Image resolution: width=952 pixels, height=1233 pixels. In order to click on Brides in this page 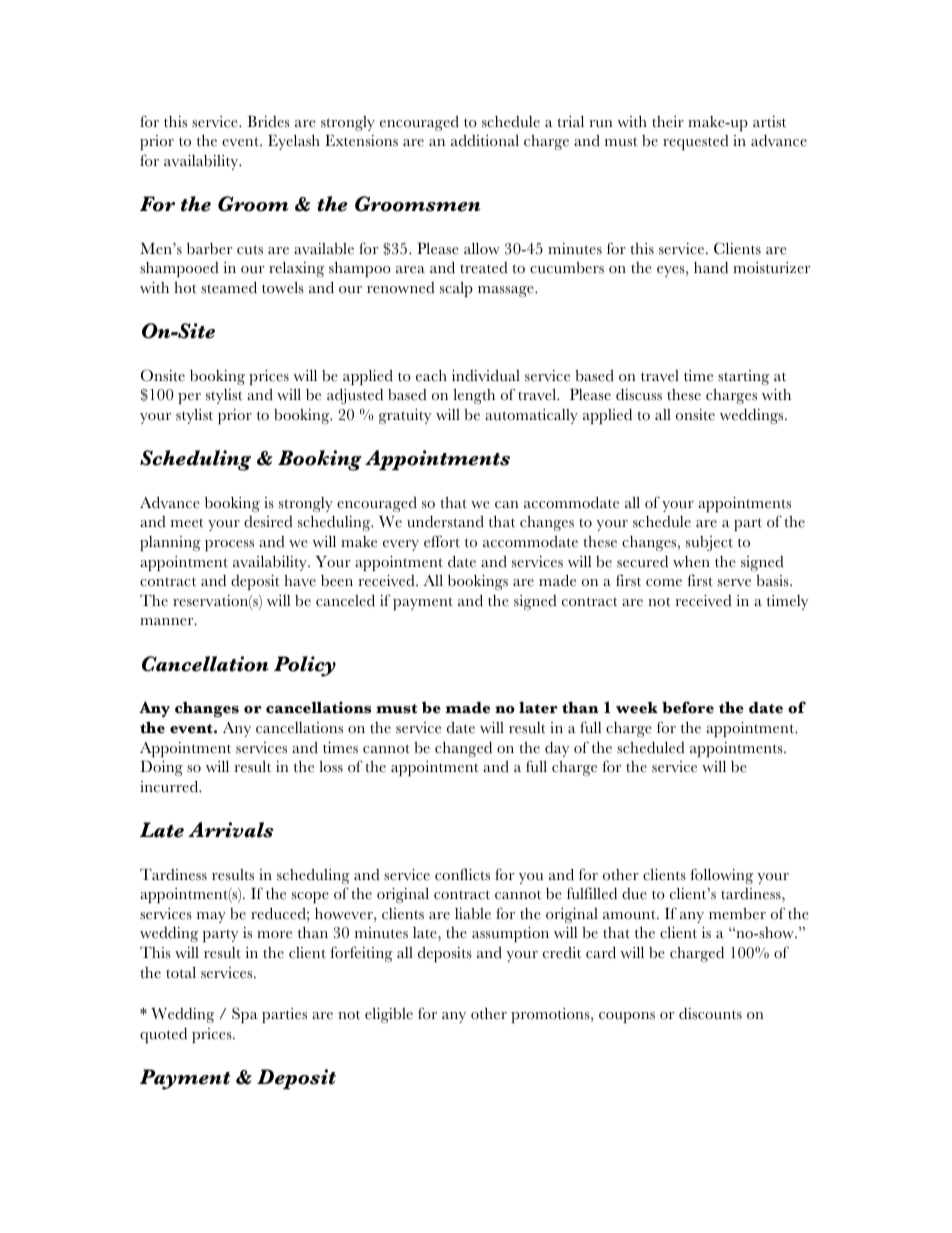, I will do `click(268, 121)`.
